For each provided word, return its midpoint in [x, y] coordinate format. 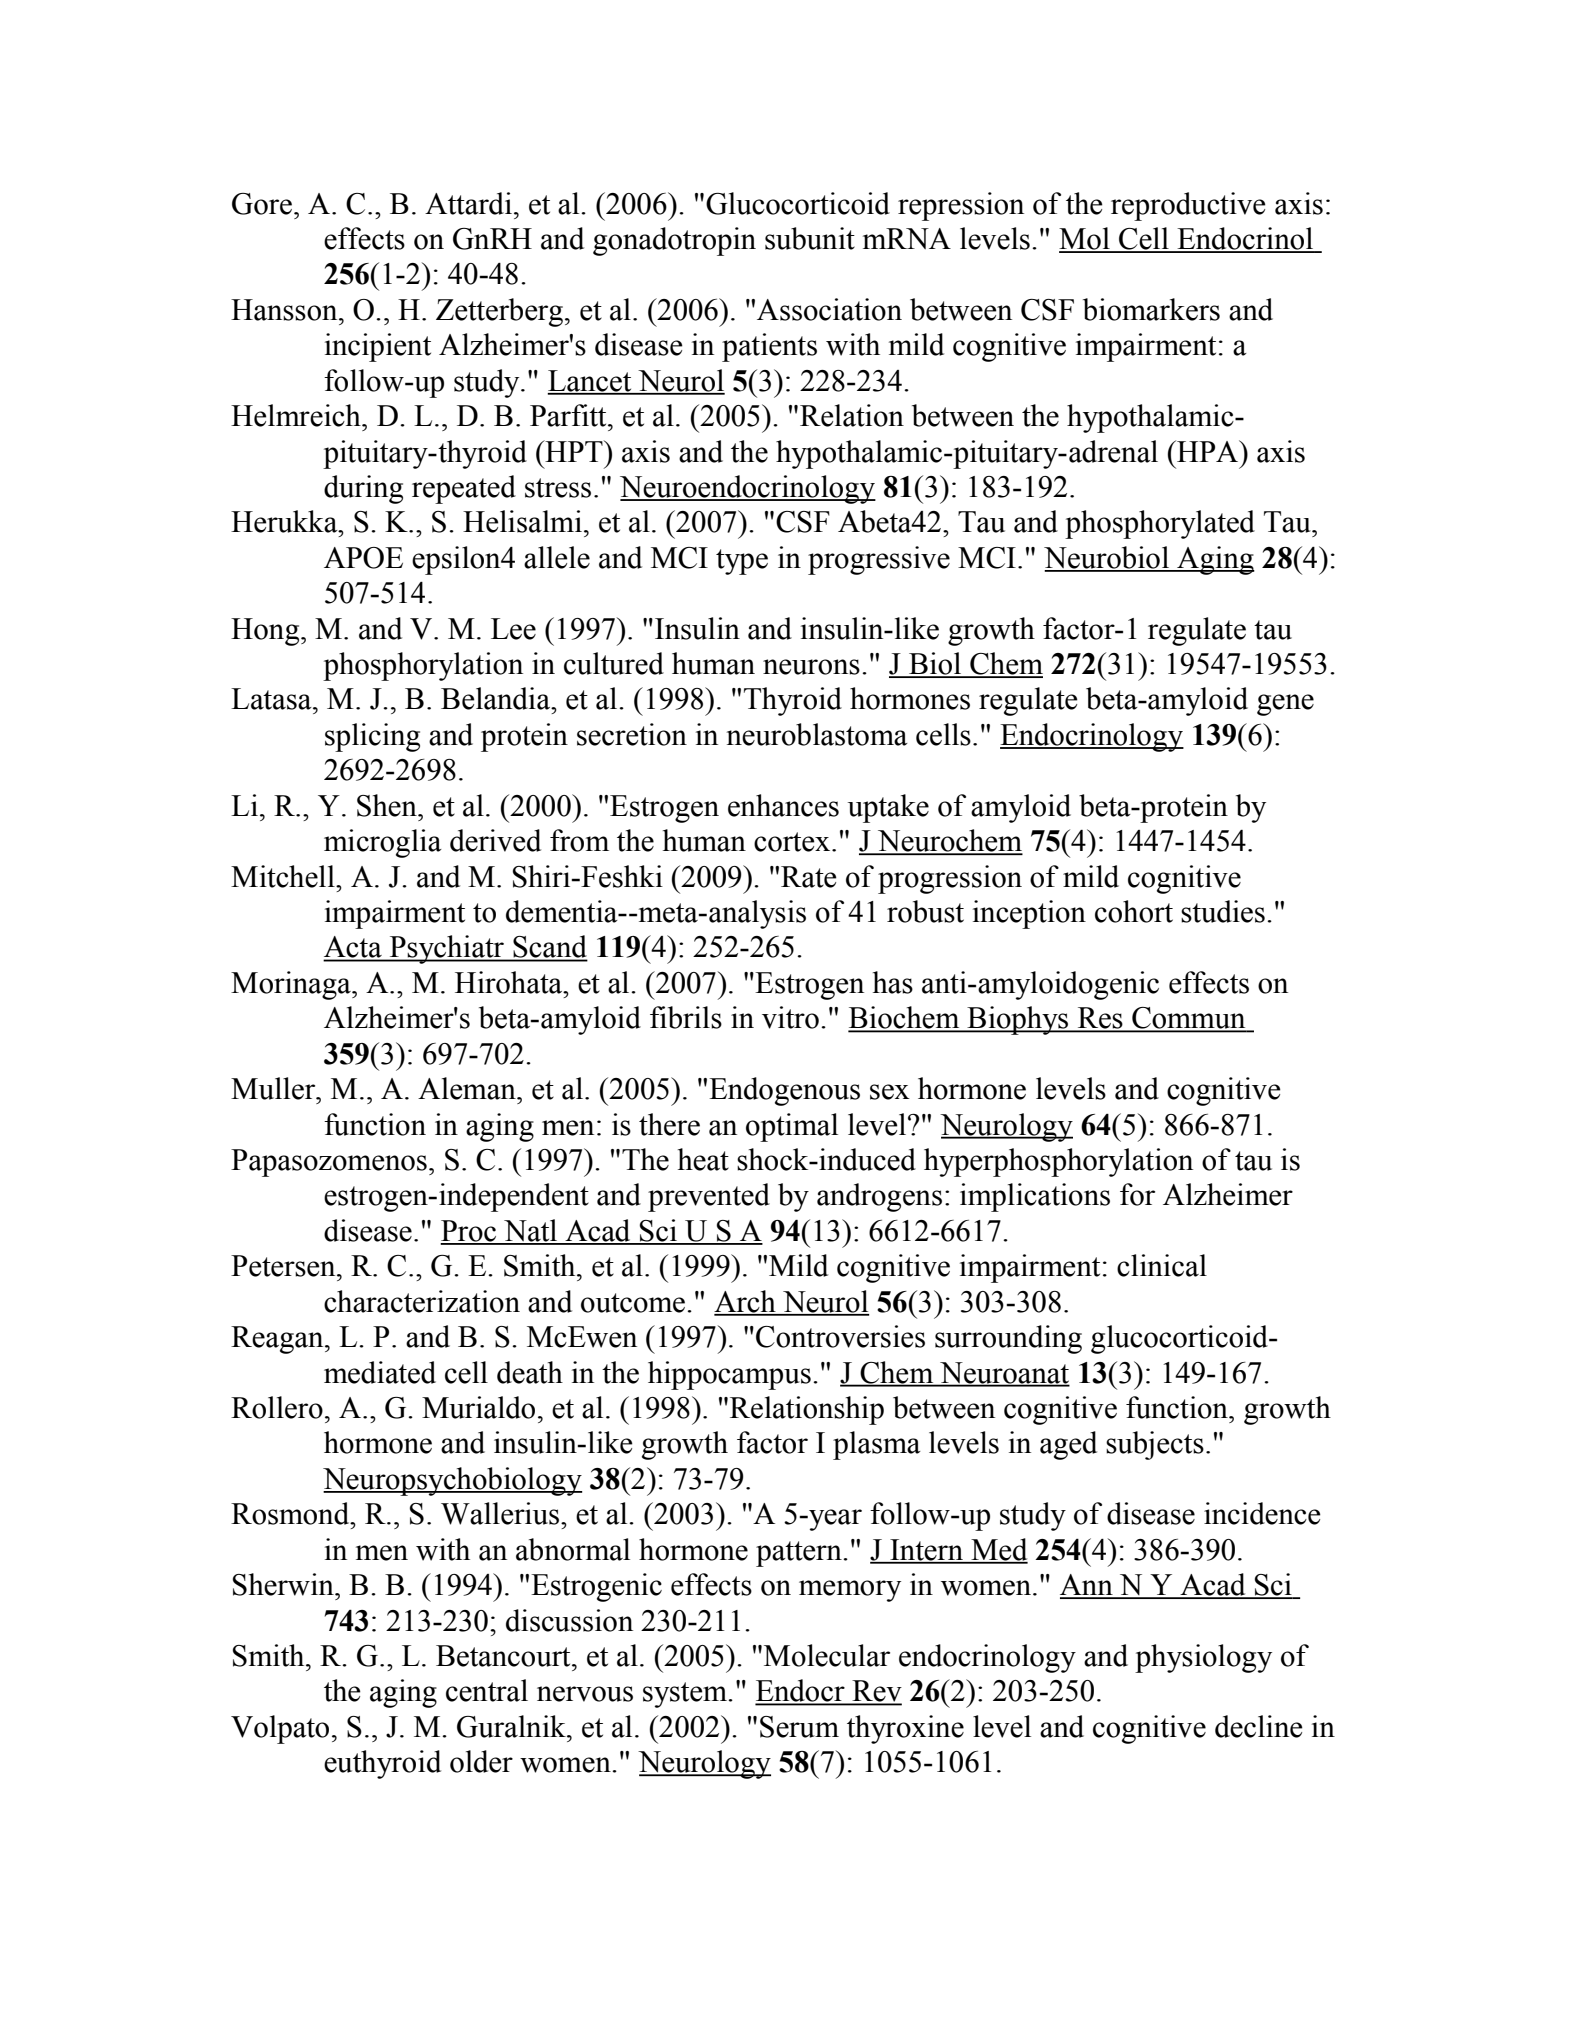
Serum [799, 1727]
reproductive [1188, 206]
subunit [810, 238]
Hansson [285, 310]
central [487, 1690]
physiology [1203, 1658]
